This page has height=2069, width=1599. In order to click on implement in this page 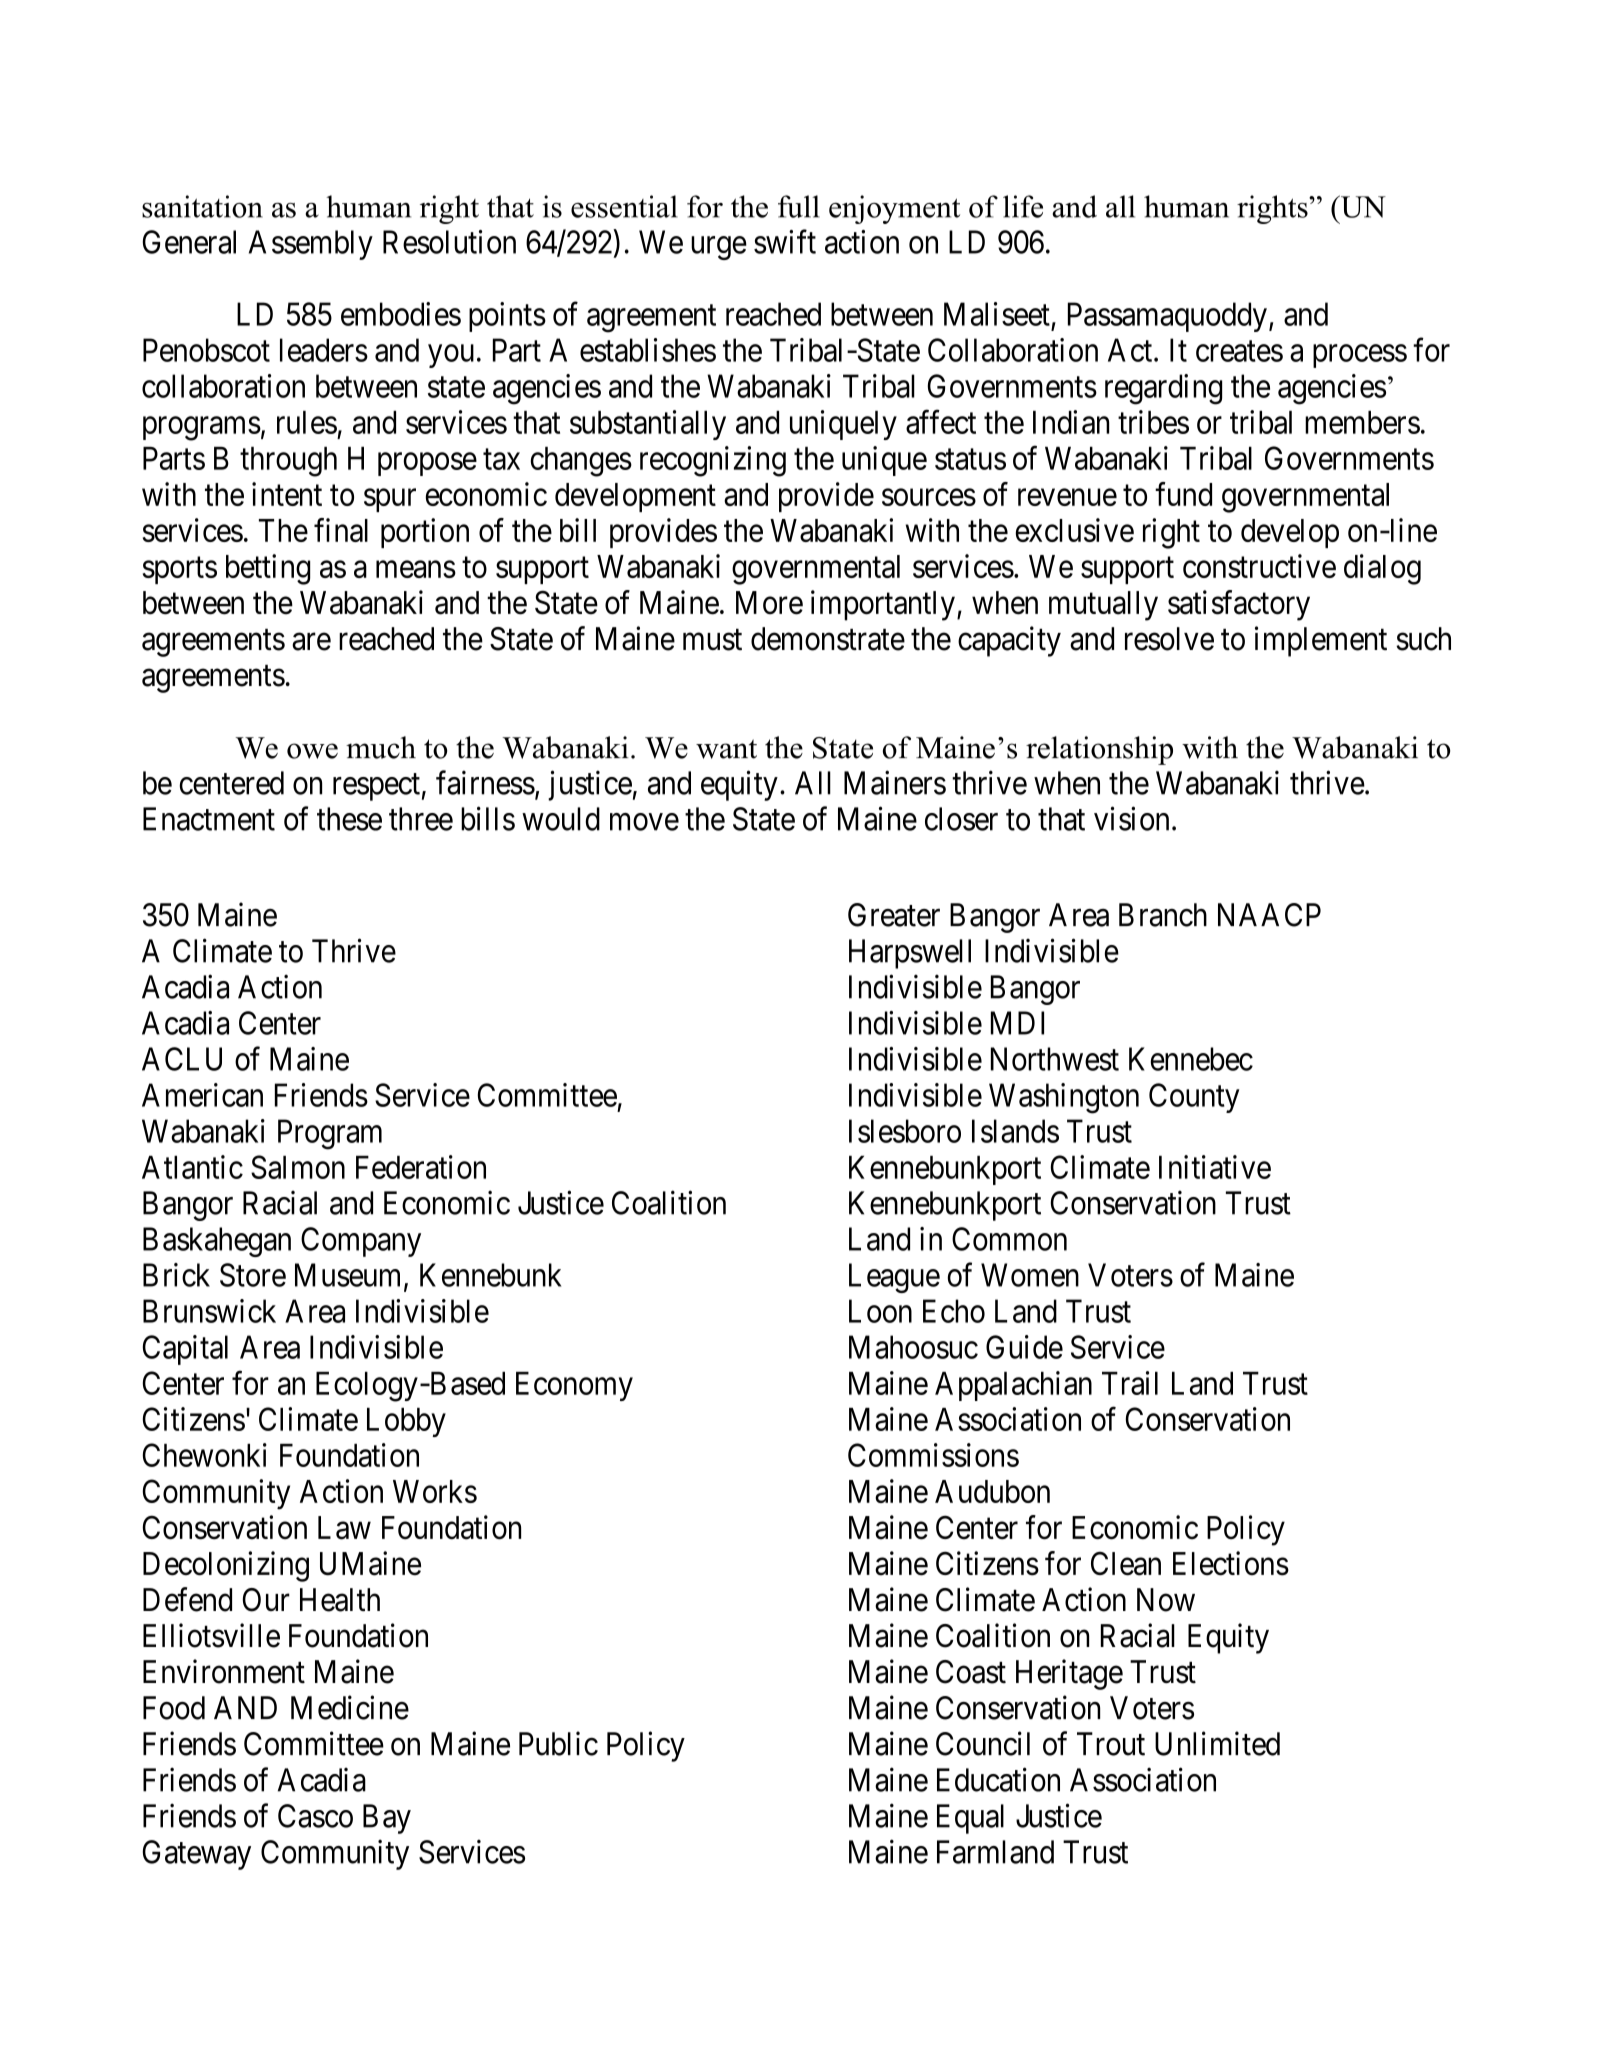, I will do `click(1321, 641)`.
